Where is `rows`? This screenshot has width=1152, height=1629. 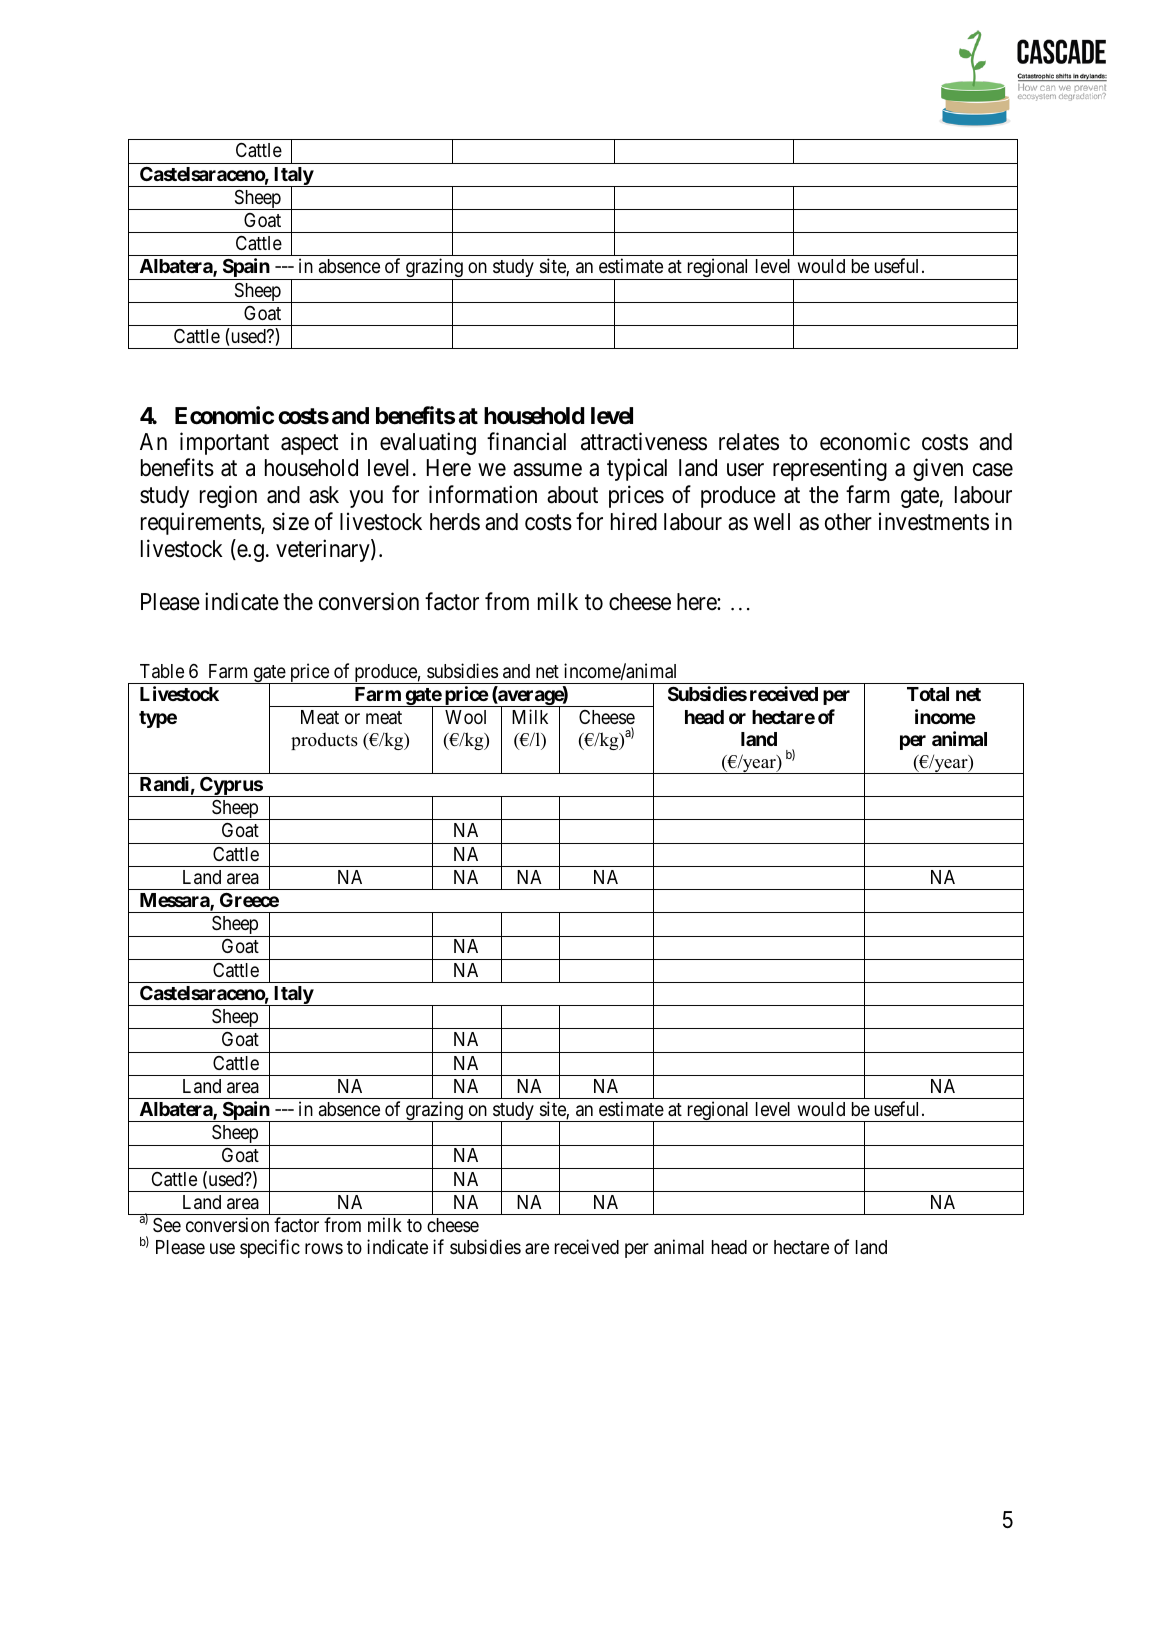 rows is located at coordinates (324, 1249).
